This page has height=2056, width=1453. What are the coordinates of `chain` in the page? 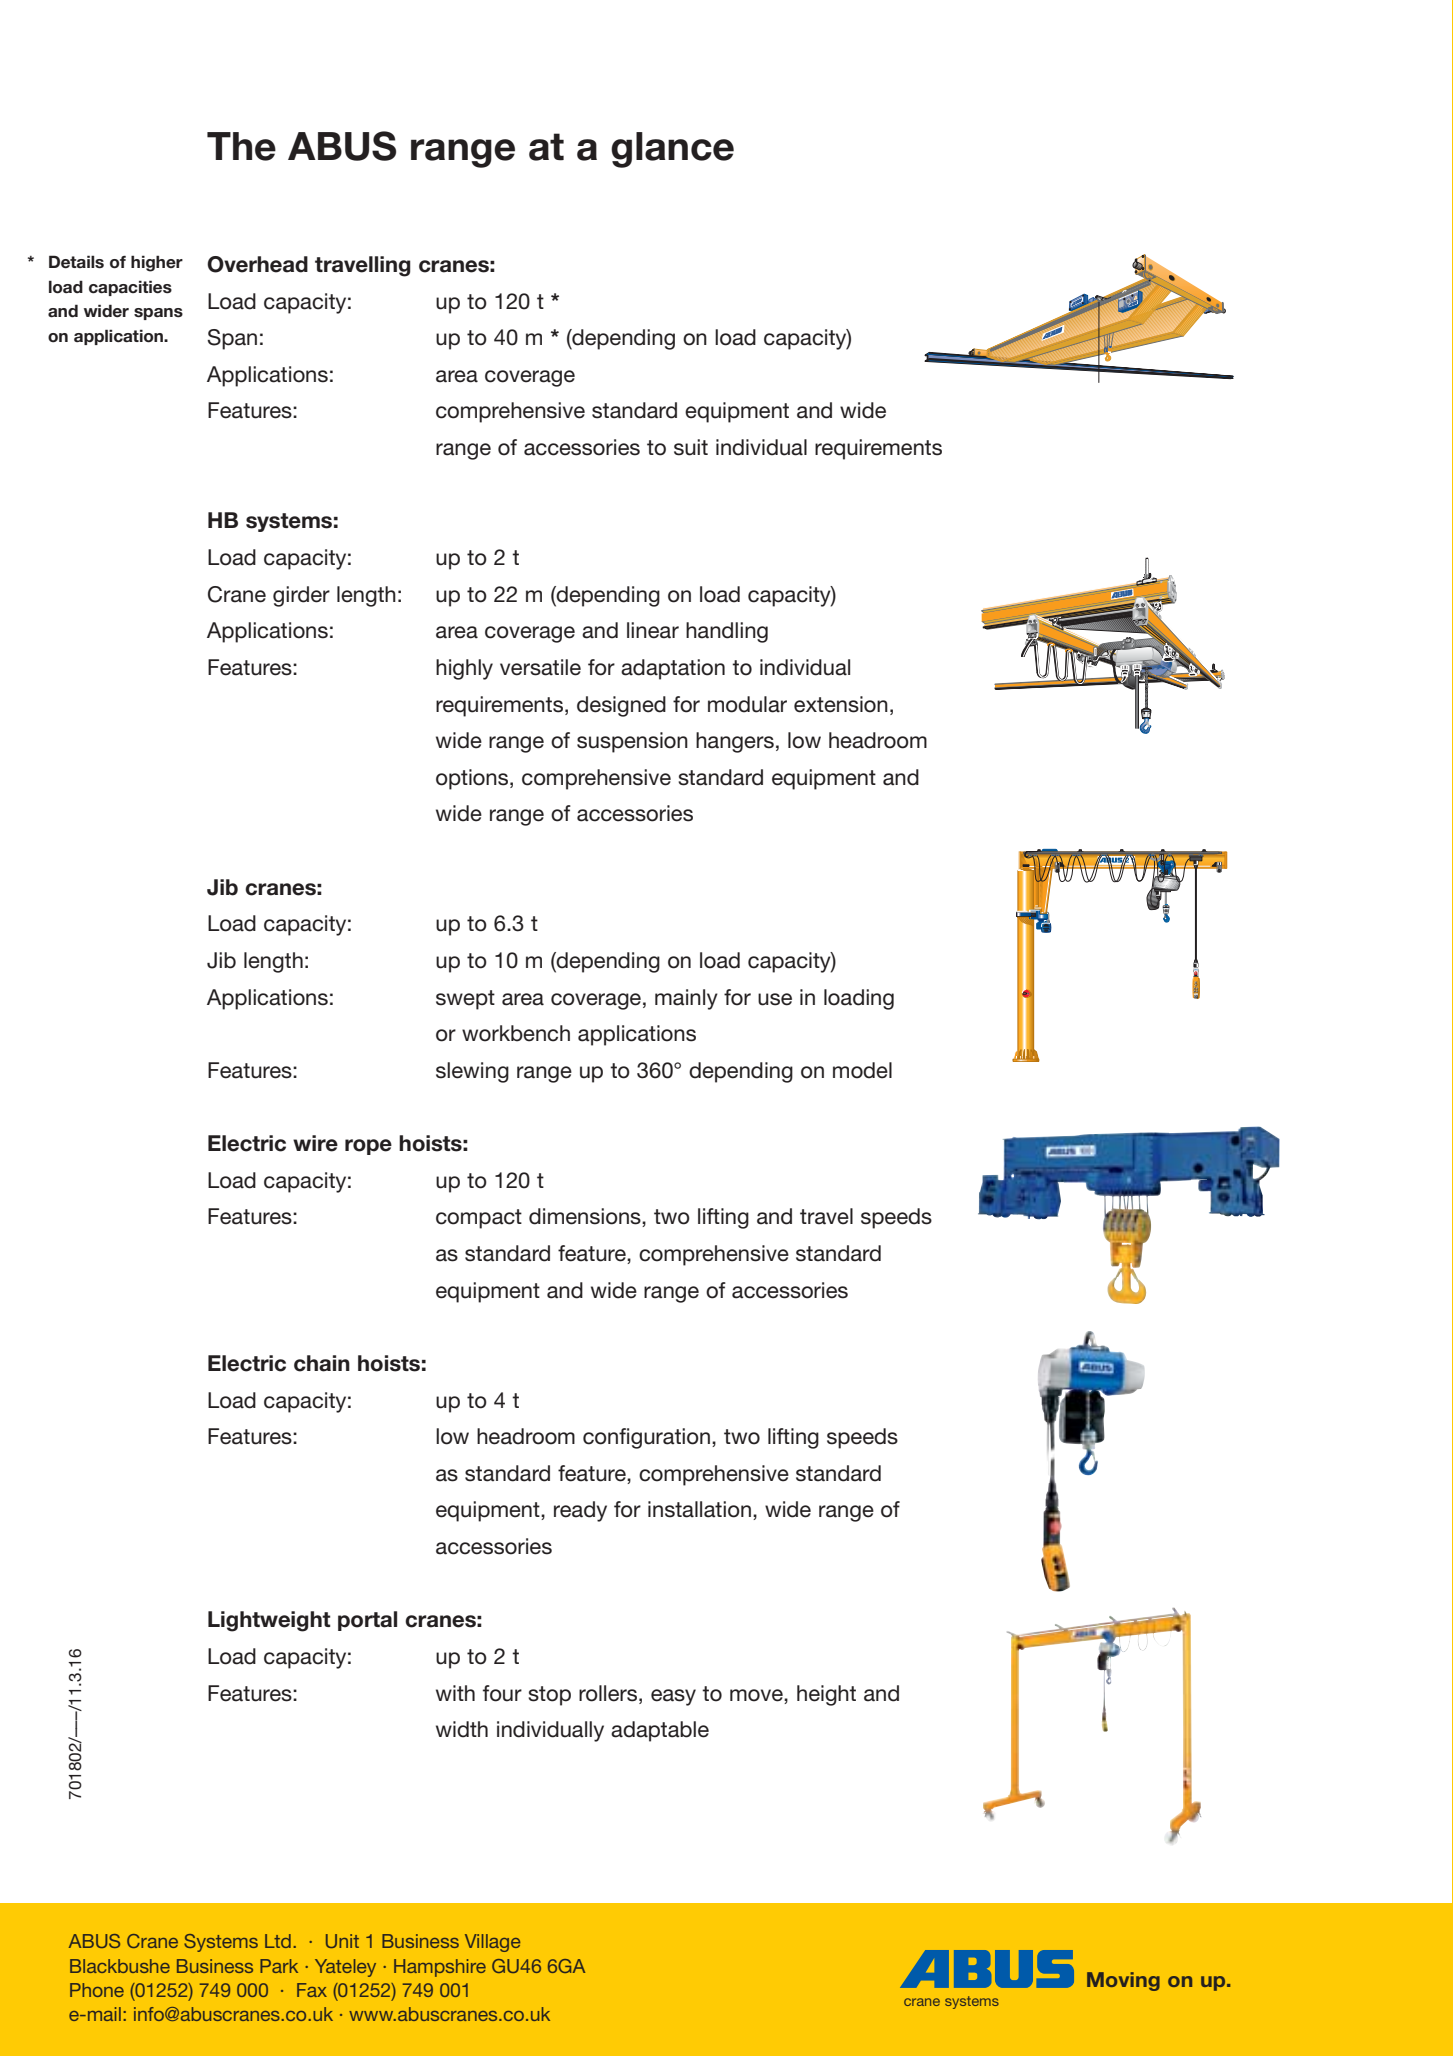 It's located at (322, 1363).
